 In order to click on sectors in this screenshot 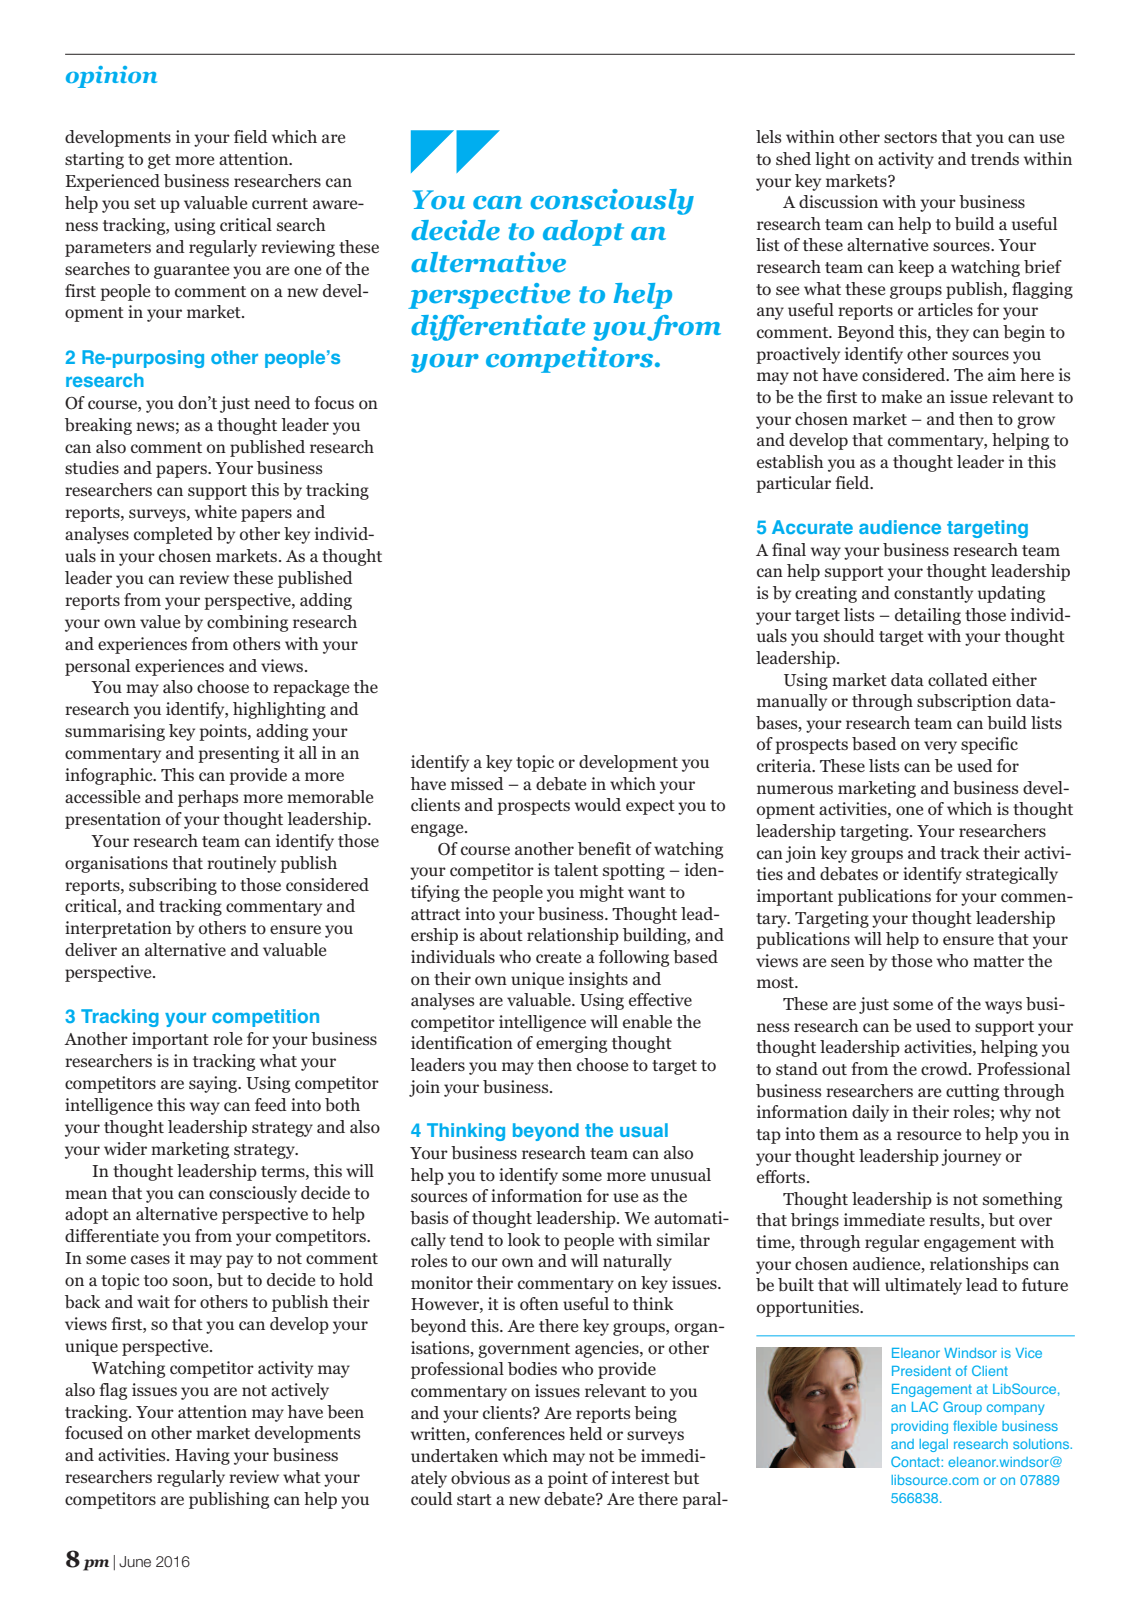, I will do `click(910, 138)`.
